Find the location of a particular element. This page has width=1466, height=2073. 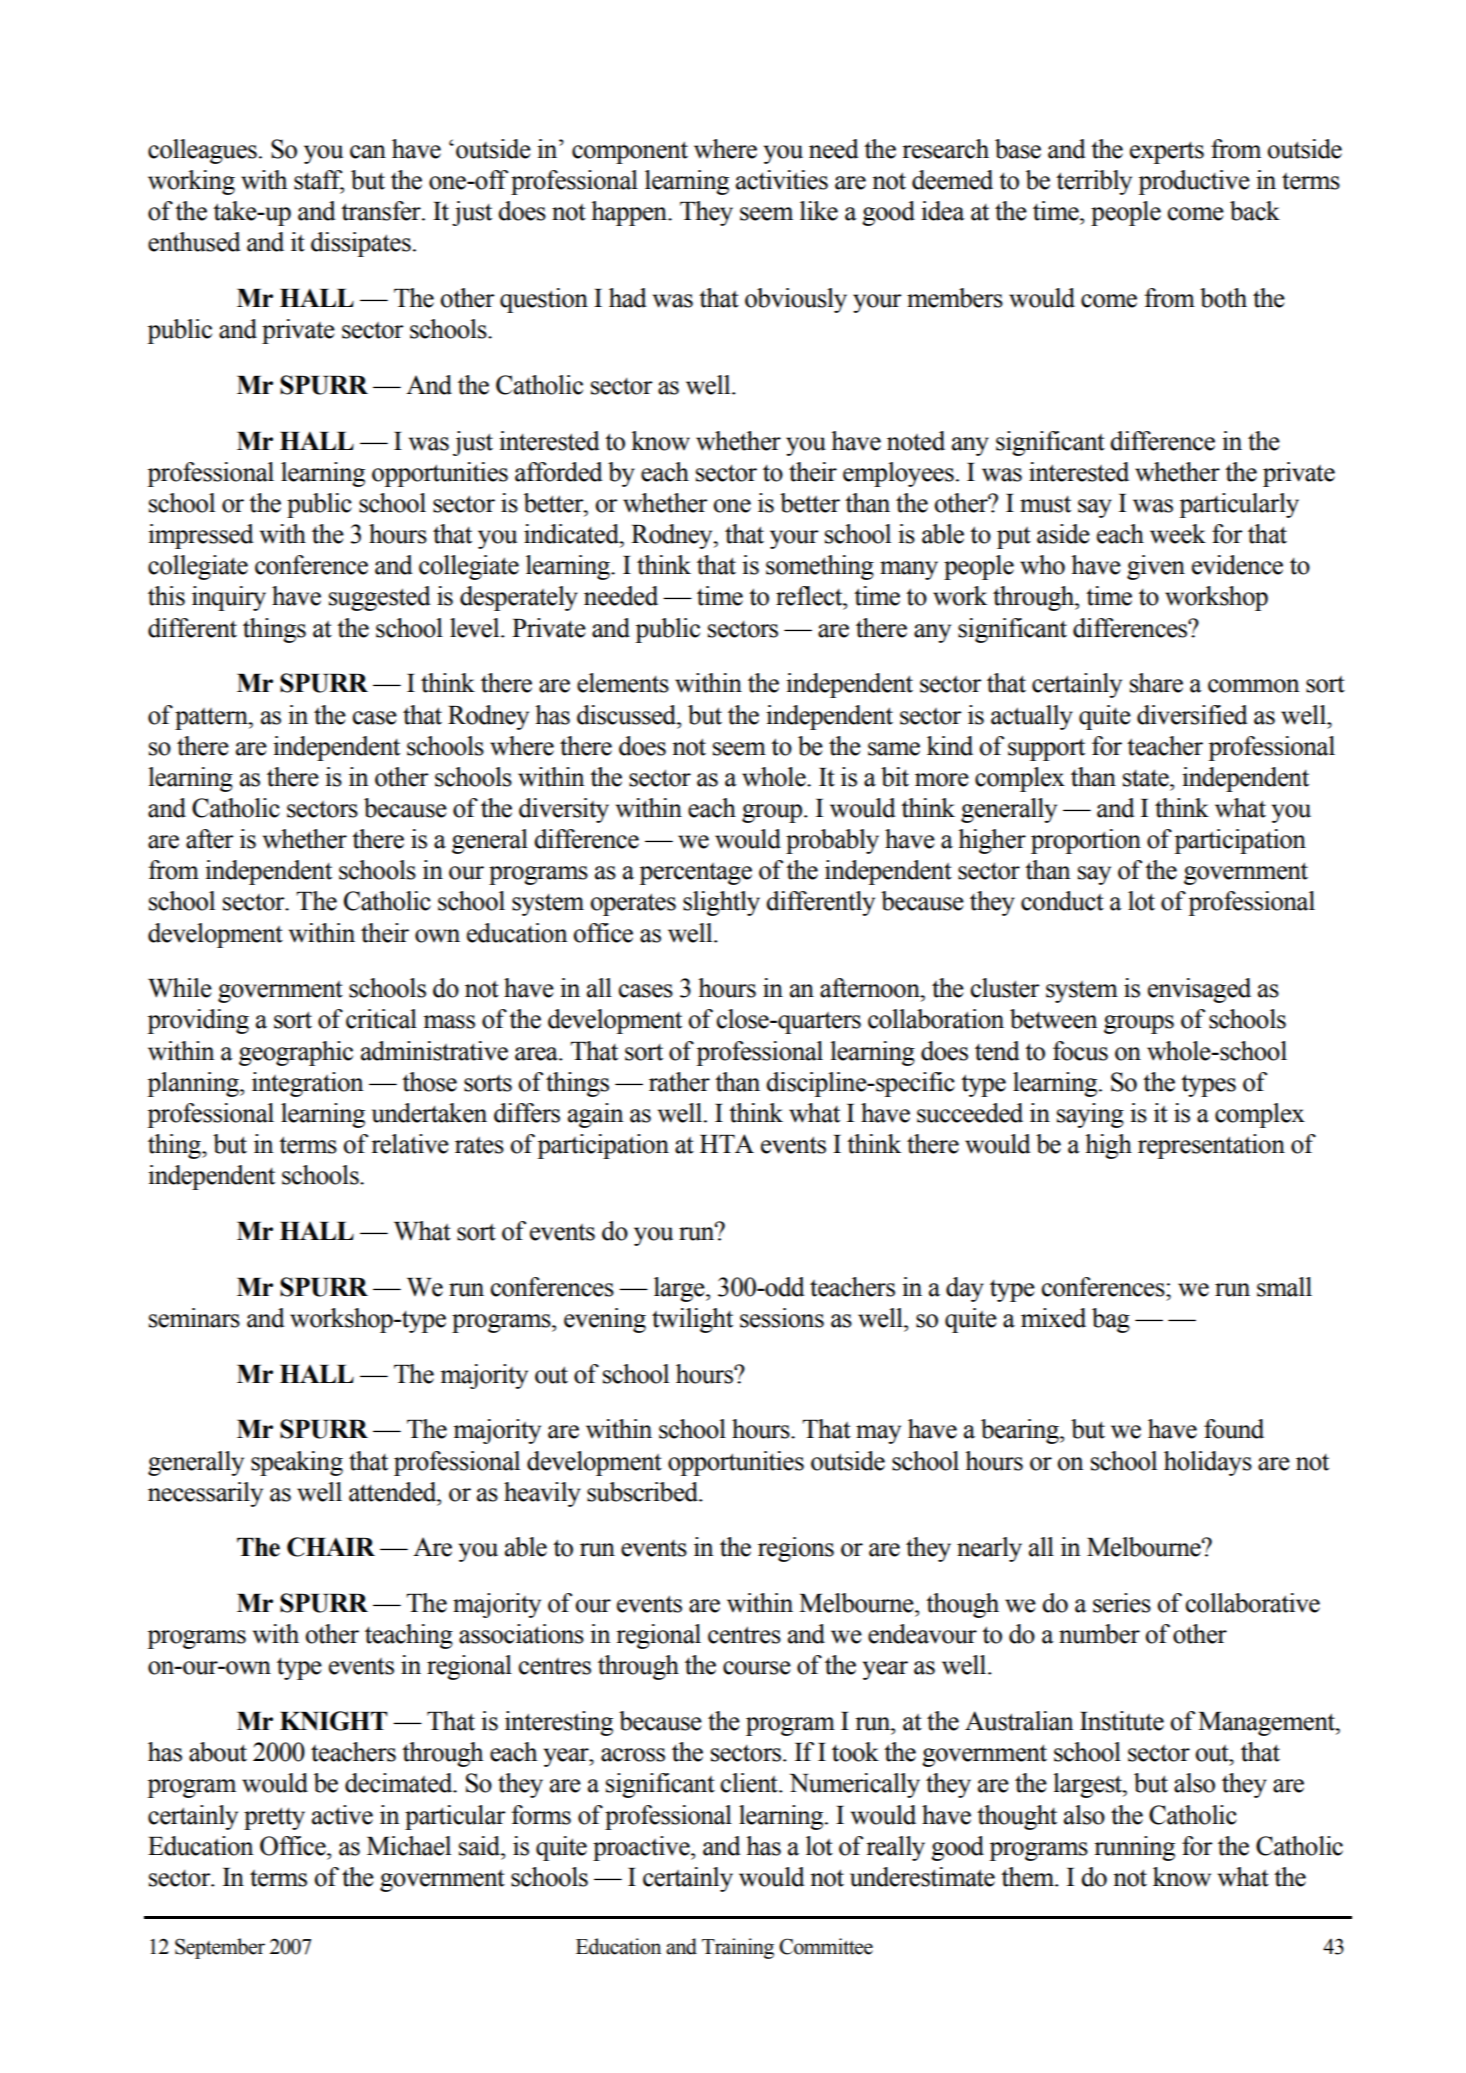

rather is located at coordinates (679, 1082).
